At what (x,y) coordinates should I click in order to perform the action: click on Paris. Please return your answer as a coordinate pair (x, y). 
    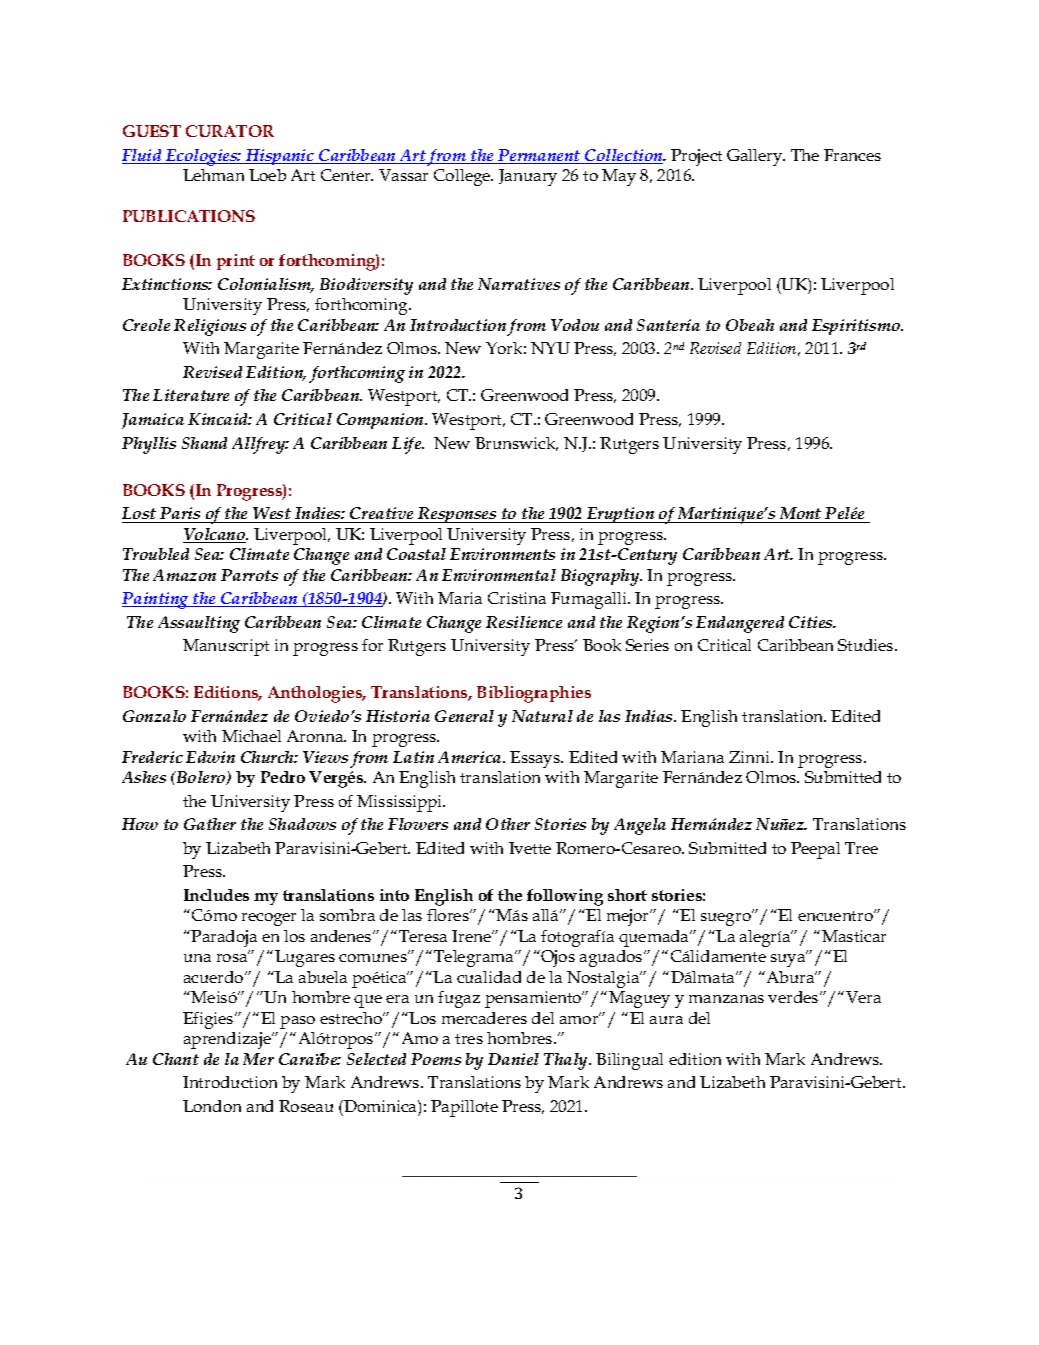
    Looking at the image, I should click on (180, 513).
